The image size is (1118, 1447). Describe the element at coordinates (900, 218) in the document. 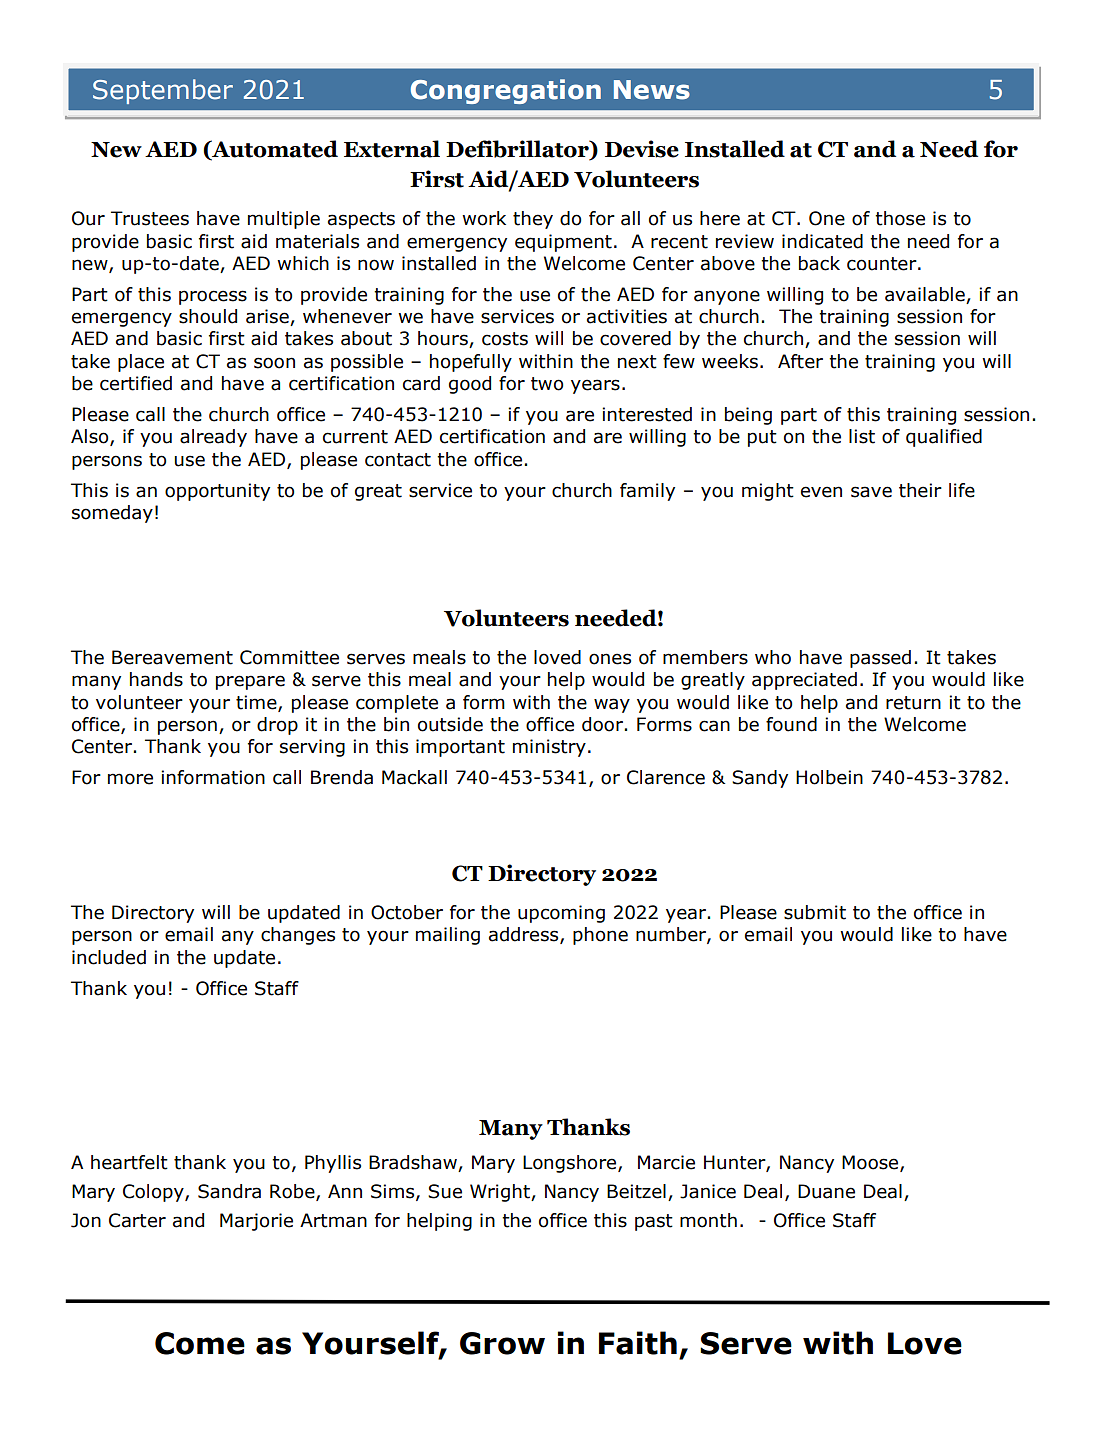

I see `those` at that location.
